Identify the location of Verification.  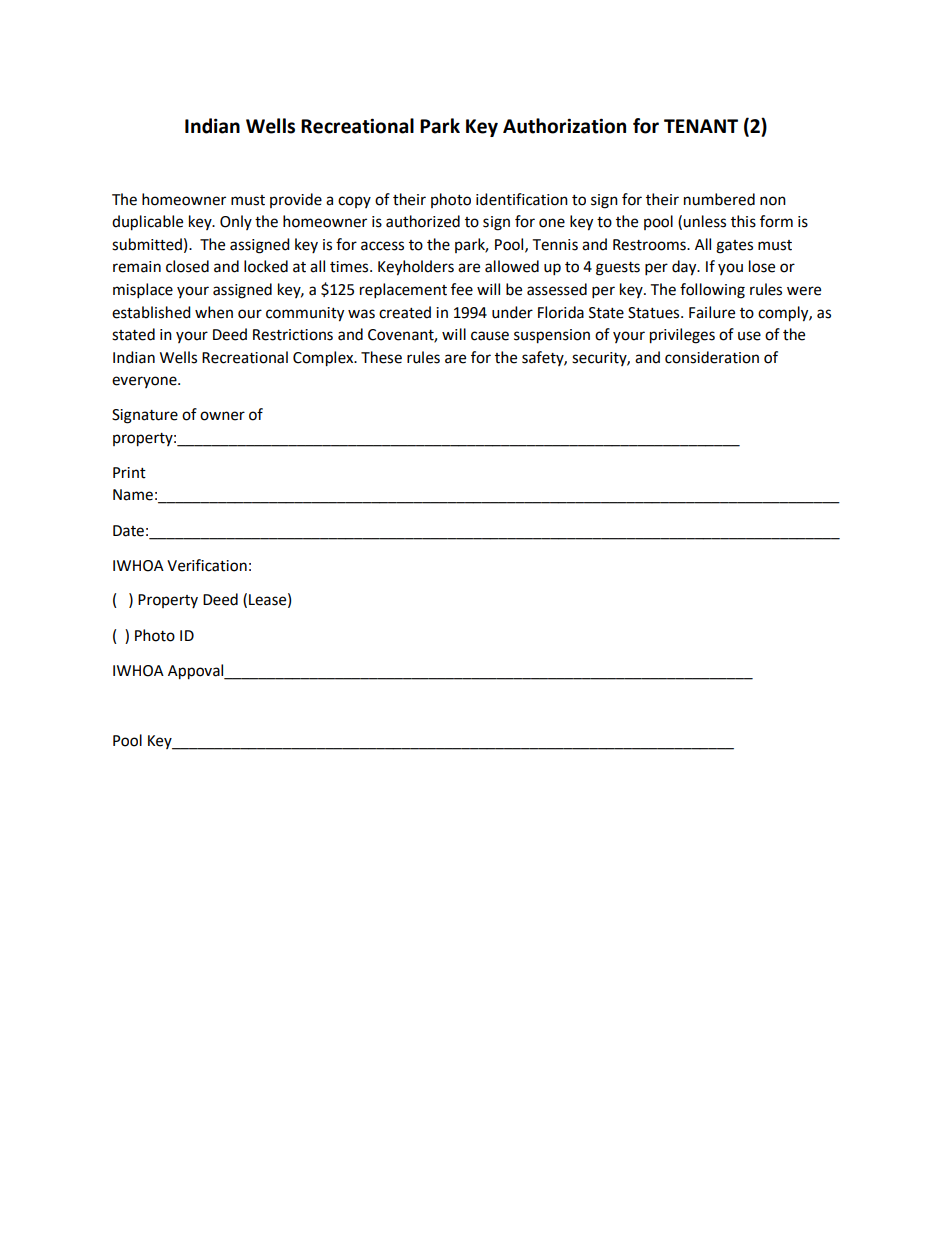
(207, 565).
